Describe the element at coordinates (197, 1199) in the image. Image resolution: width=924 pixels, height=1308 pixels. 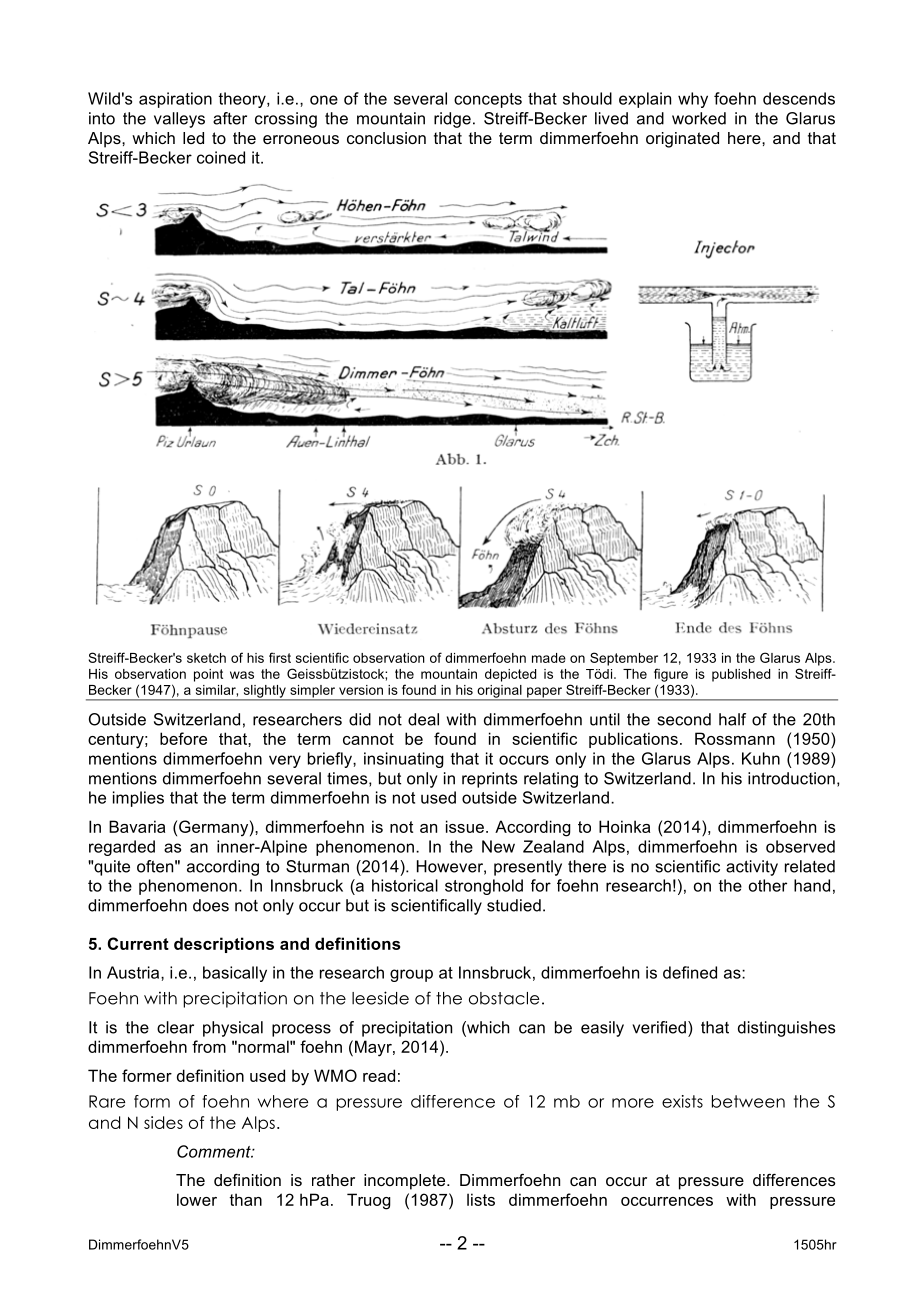
I see `lower` at that location.
